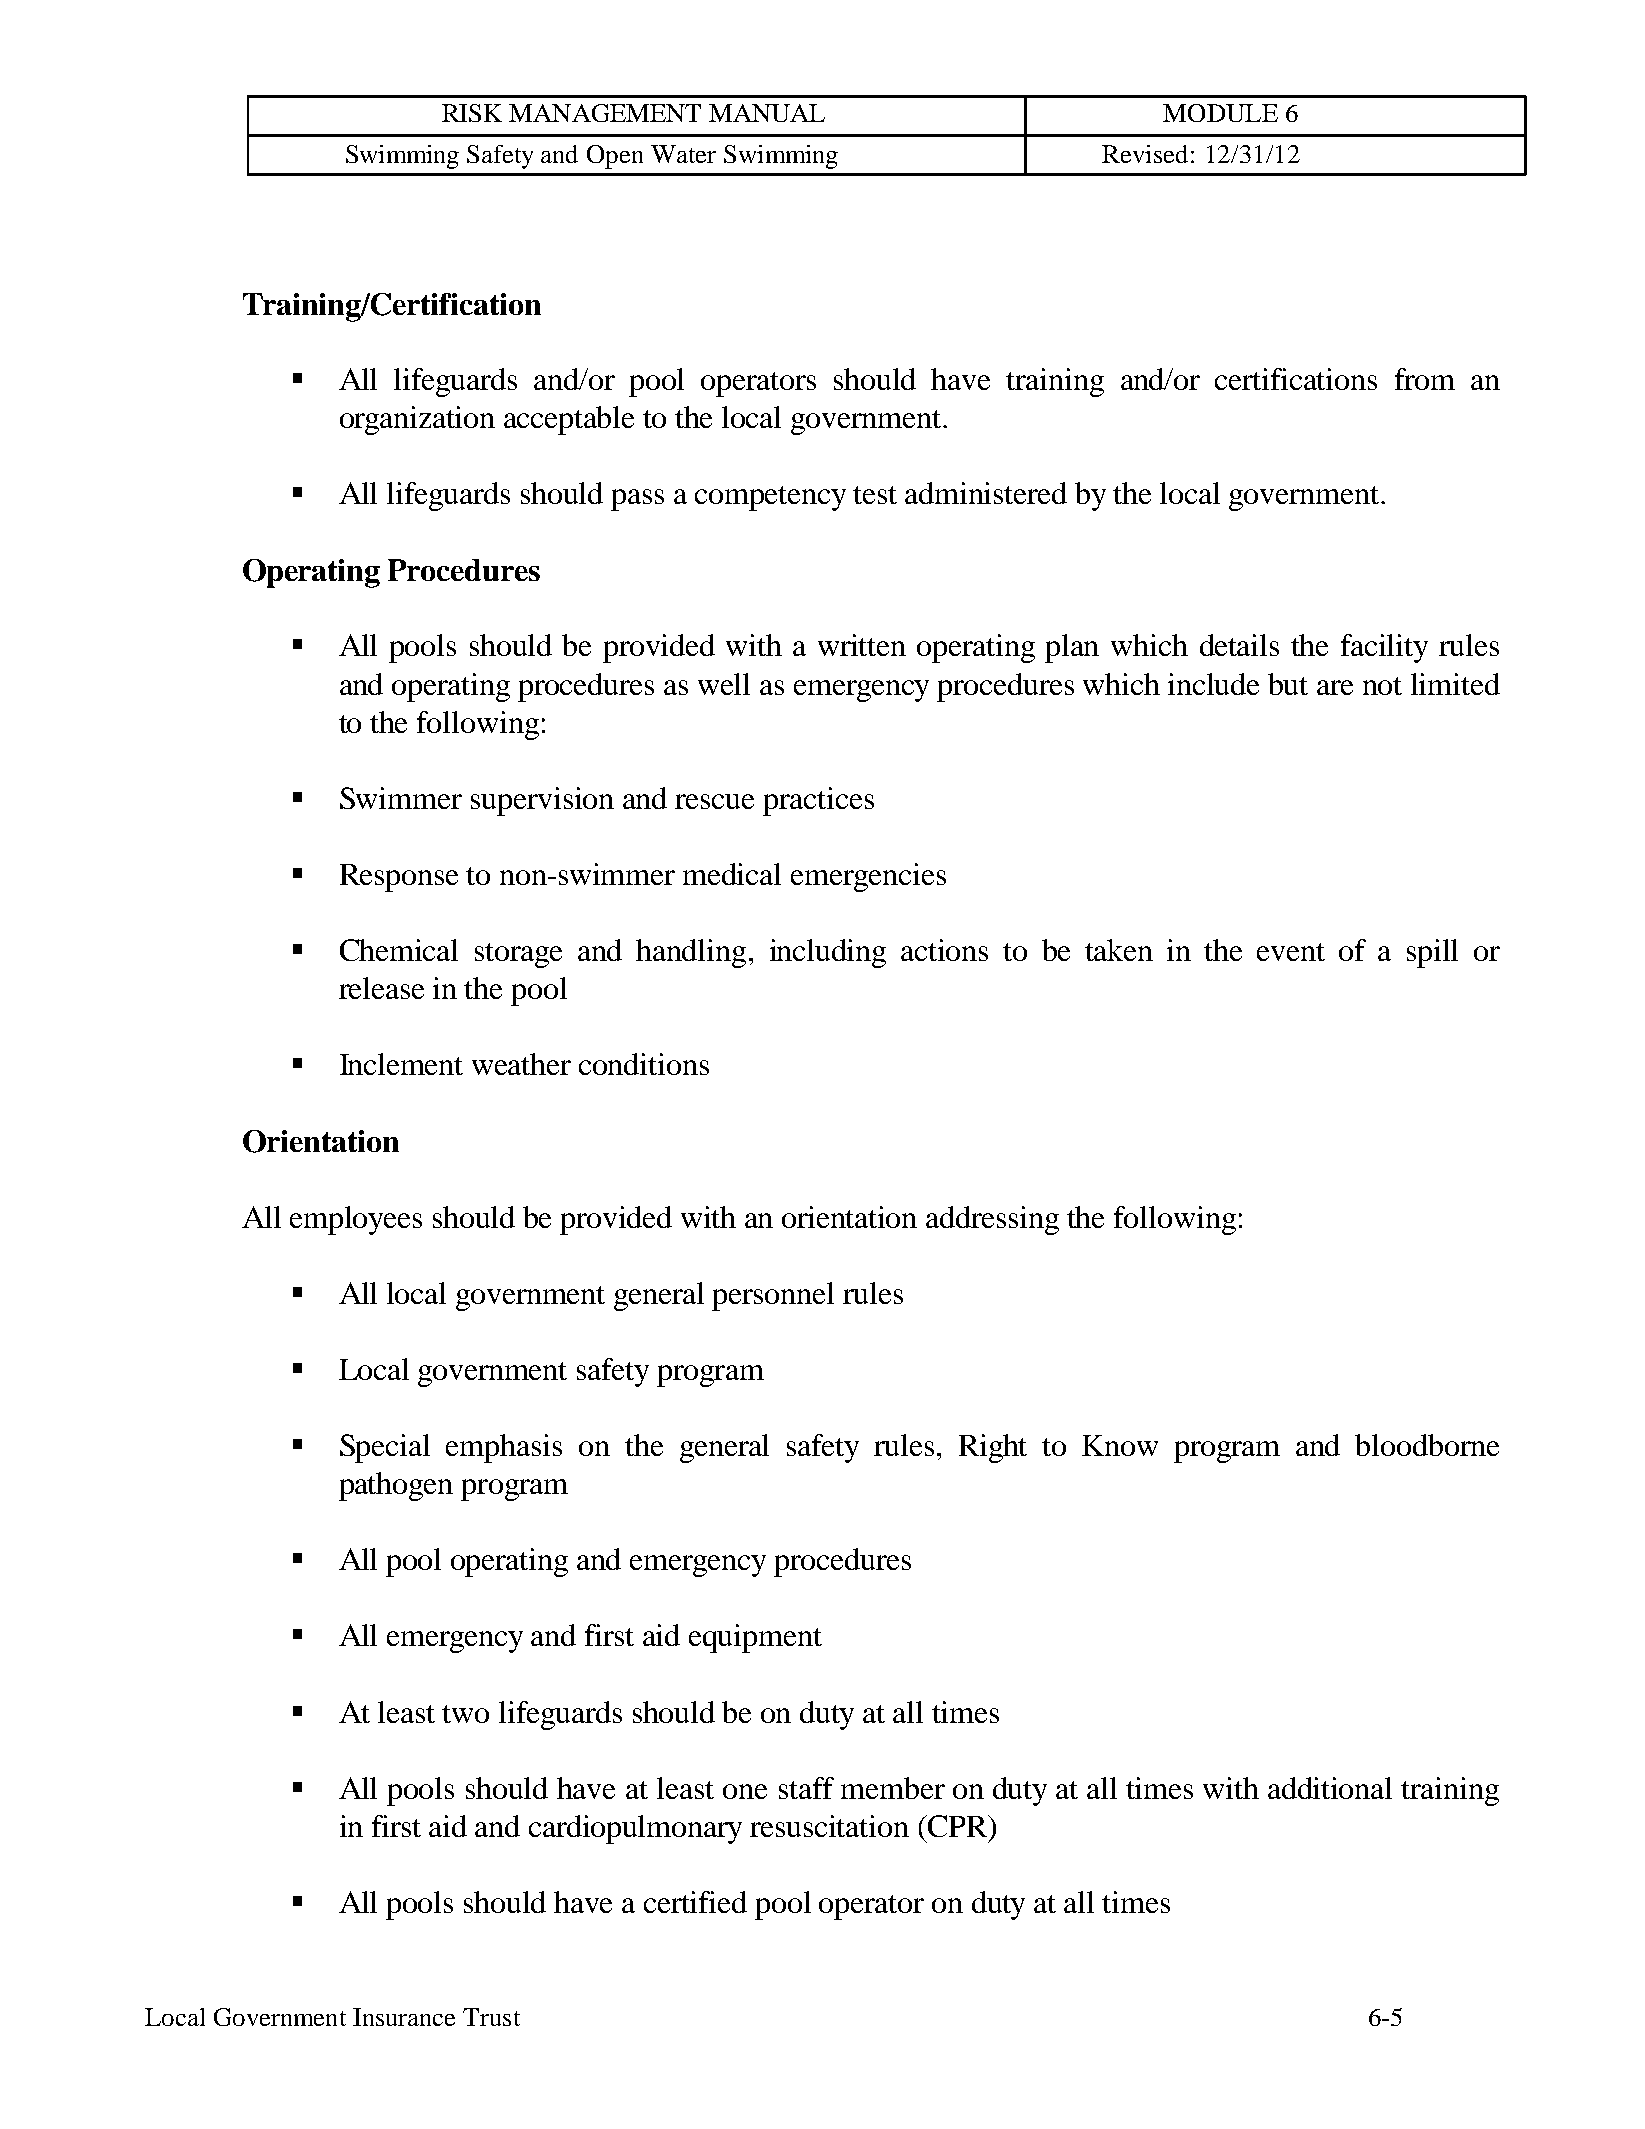  What do you see at coordinates (472, 113) in the screenshot?
I see `RISK` at bounding box center [472, 113].
